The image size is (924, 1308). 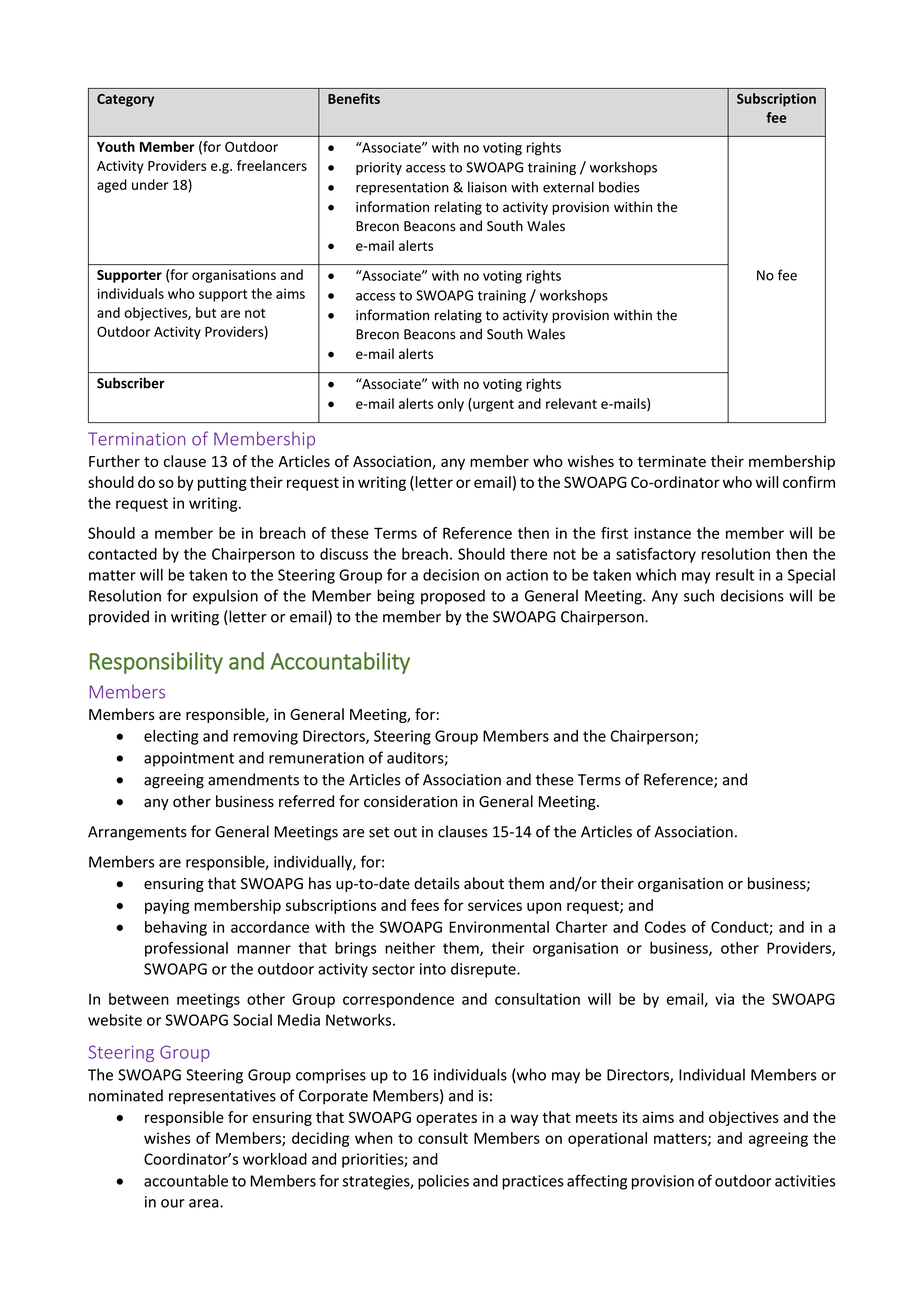 What do you see at coordinates (443, 1182) in the screenshot?
I see `policies` at bounding box center [443, 1182].
